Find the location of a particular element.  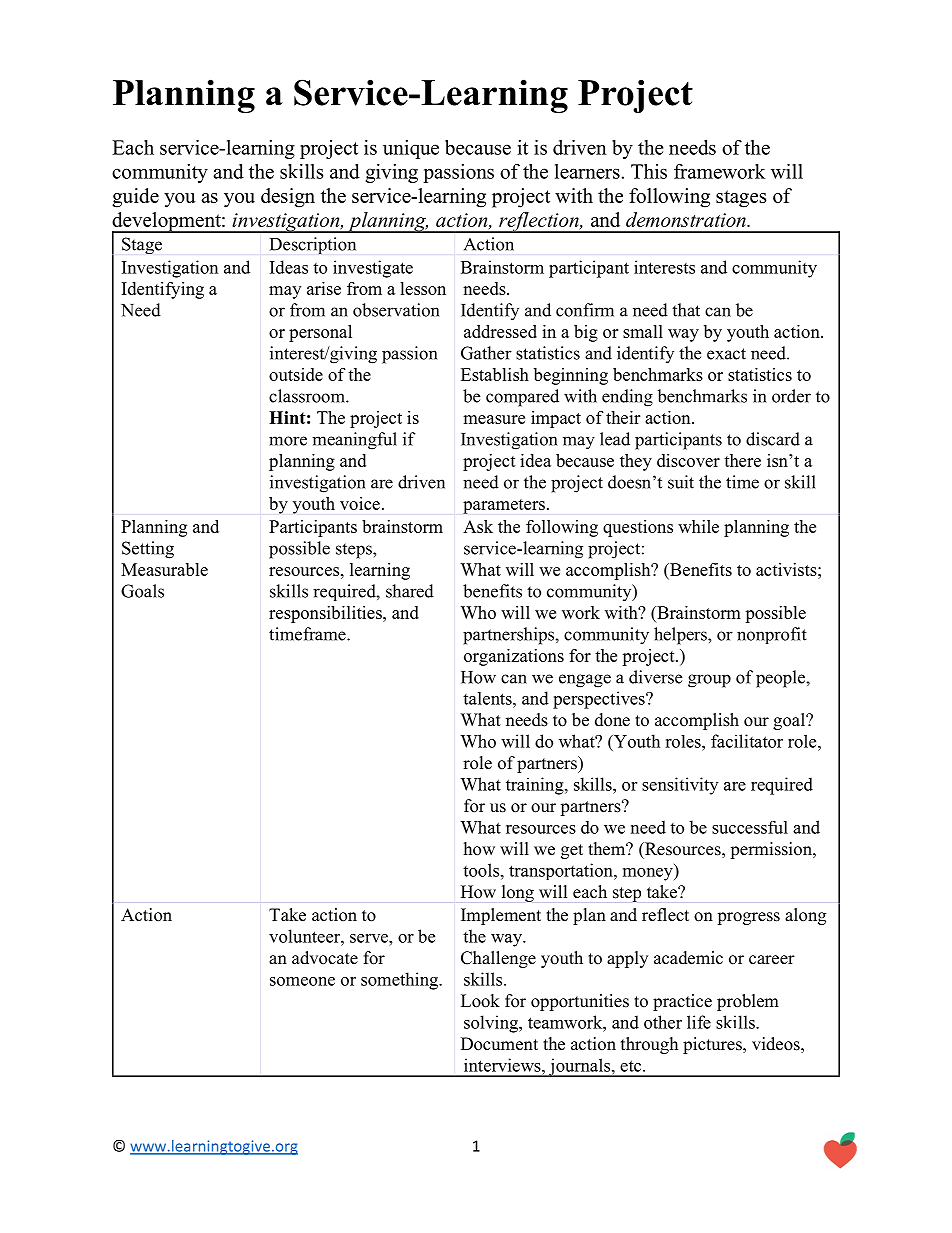

get is located at coordinates (572, 851).
